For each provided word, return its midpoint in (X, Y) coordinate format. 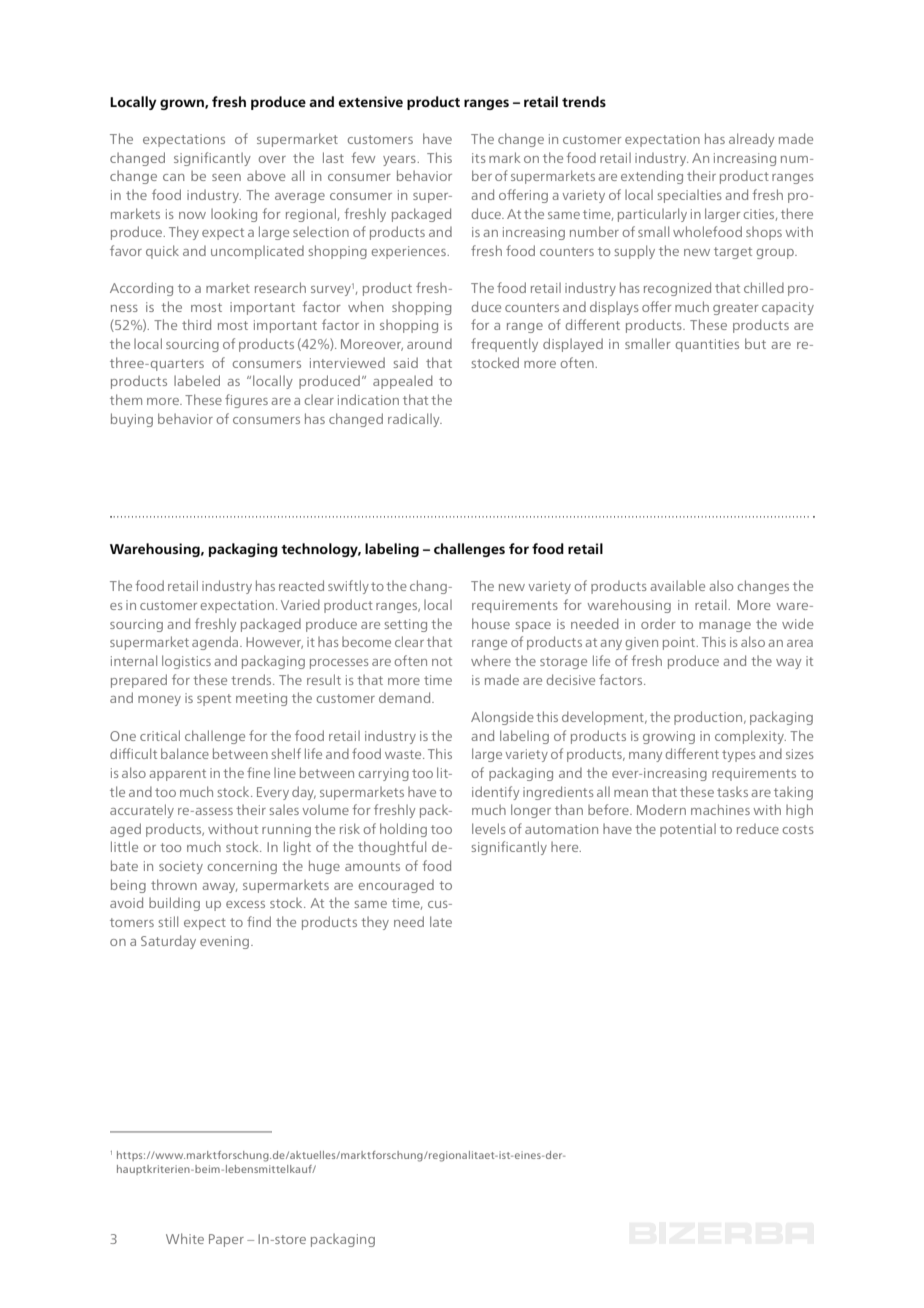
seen (226, 177)
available (677, 585)
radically (415, 420)
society (181, 867)
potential (688, 830)
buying (132, 420)
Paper (226, 1240)
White (185, 1238)
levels (489, 828)
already (751, 140)
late (441, 921)
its (479, 158)
